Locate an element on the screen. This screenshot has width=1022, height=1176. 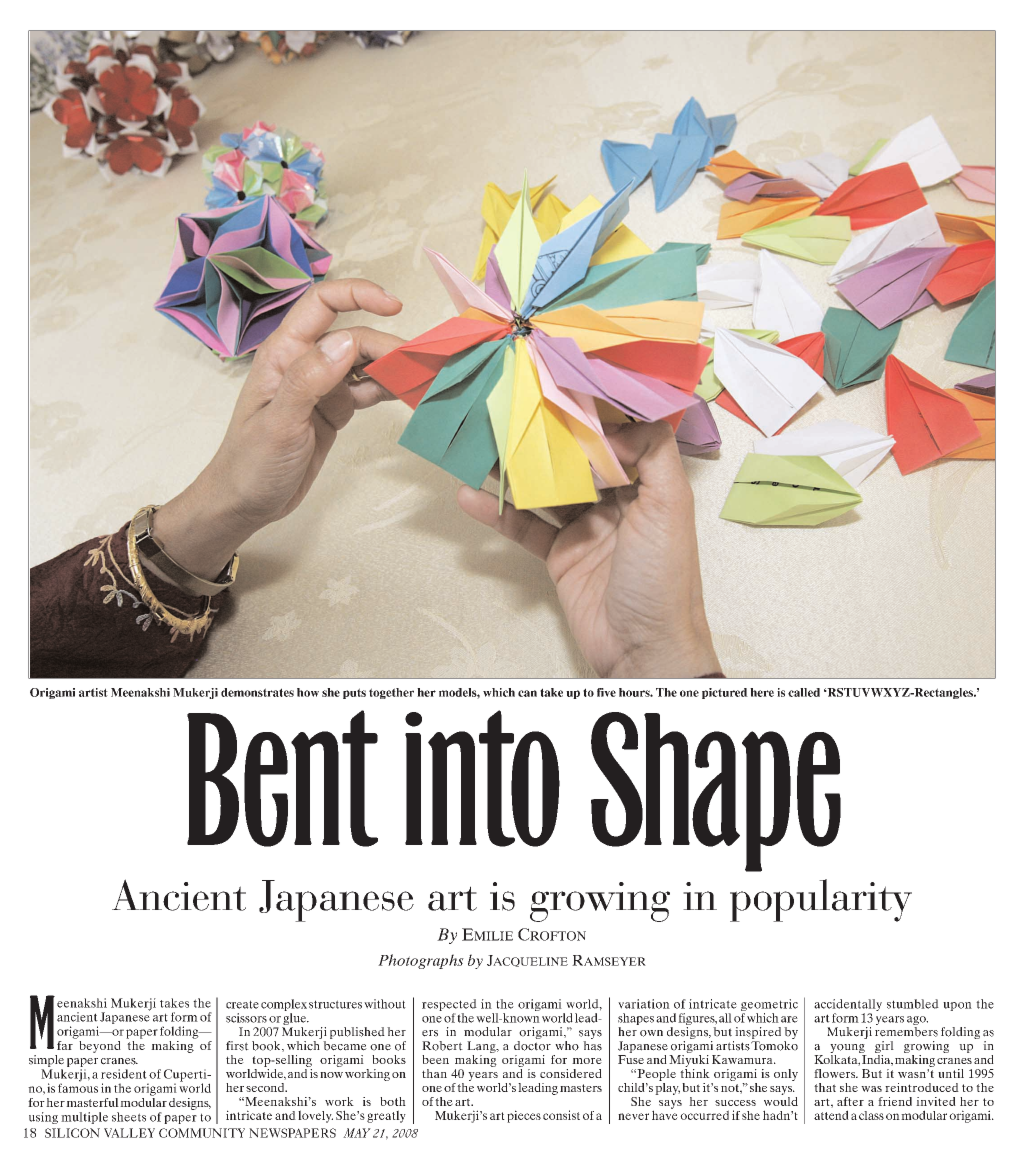
pieces is located at coordinates (524, 1116).
